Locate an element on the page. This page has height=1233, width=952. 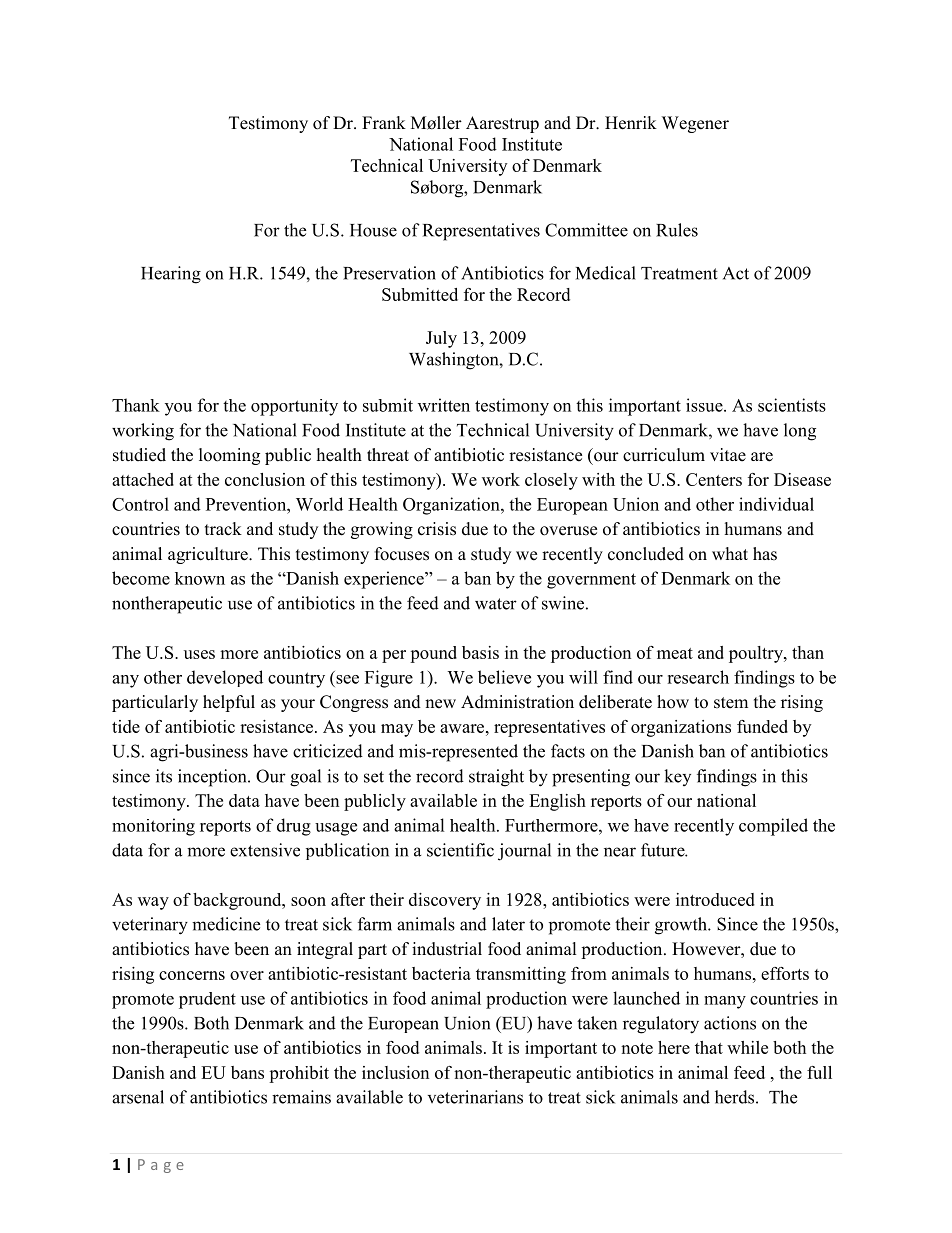
opportunity is located at coordinates (294, 407).
